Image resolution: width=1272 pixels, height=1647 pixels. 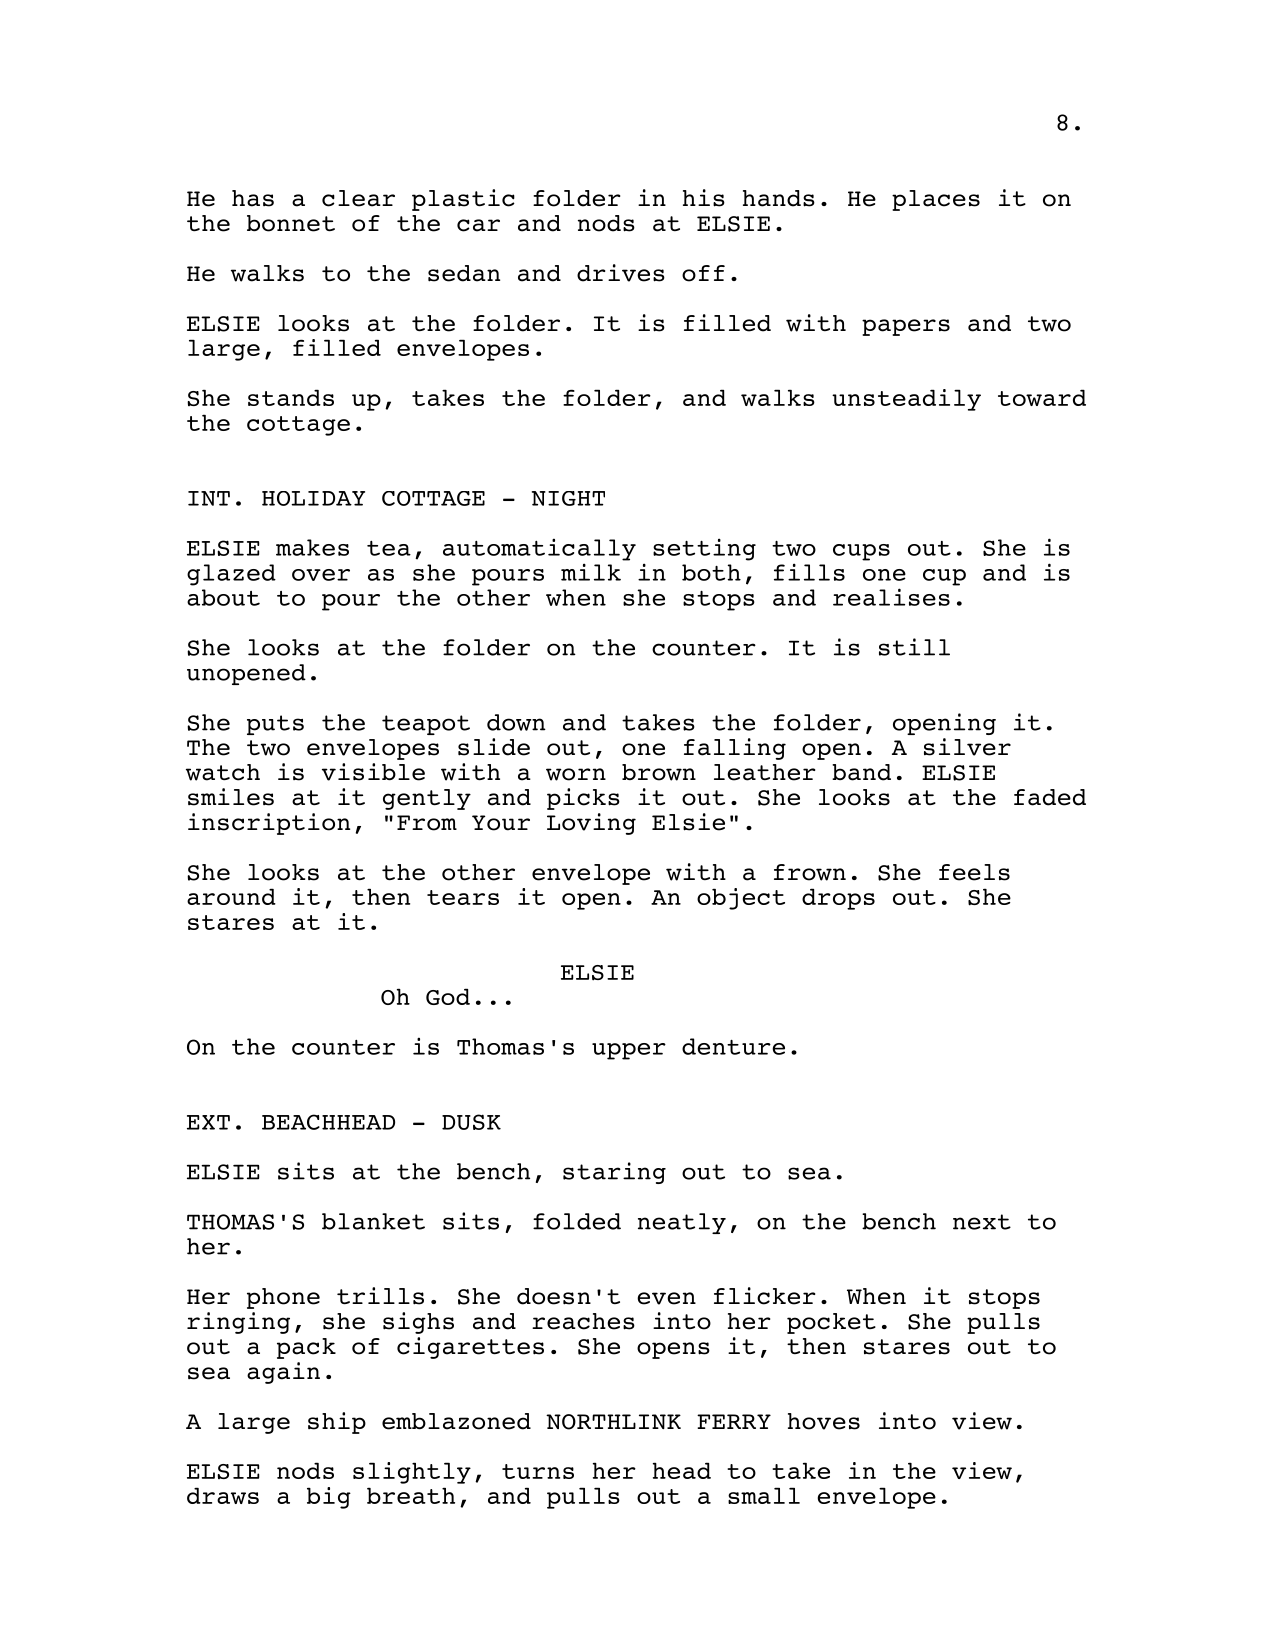 What do you see at coordinates (974, 872) in the screenshot?
I see `feels` at bounding box center [974, 872].
